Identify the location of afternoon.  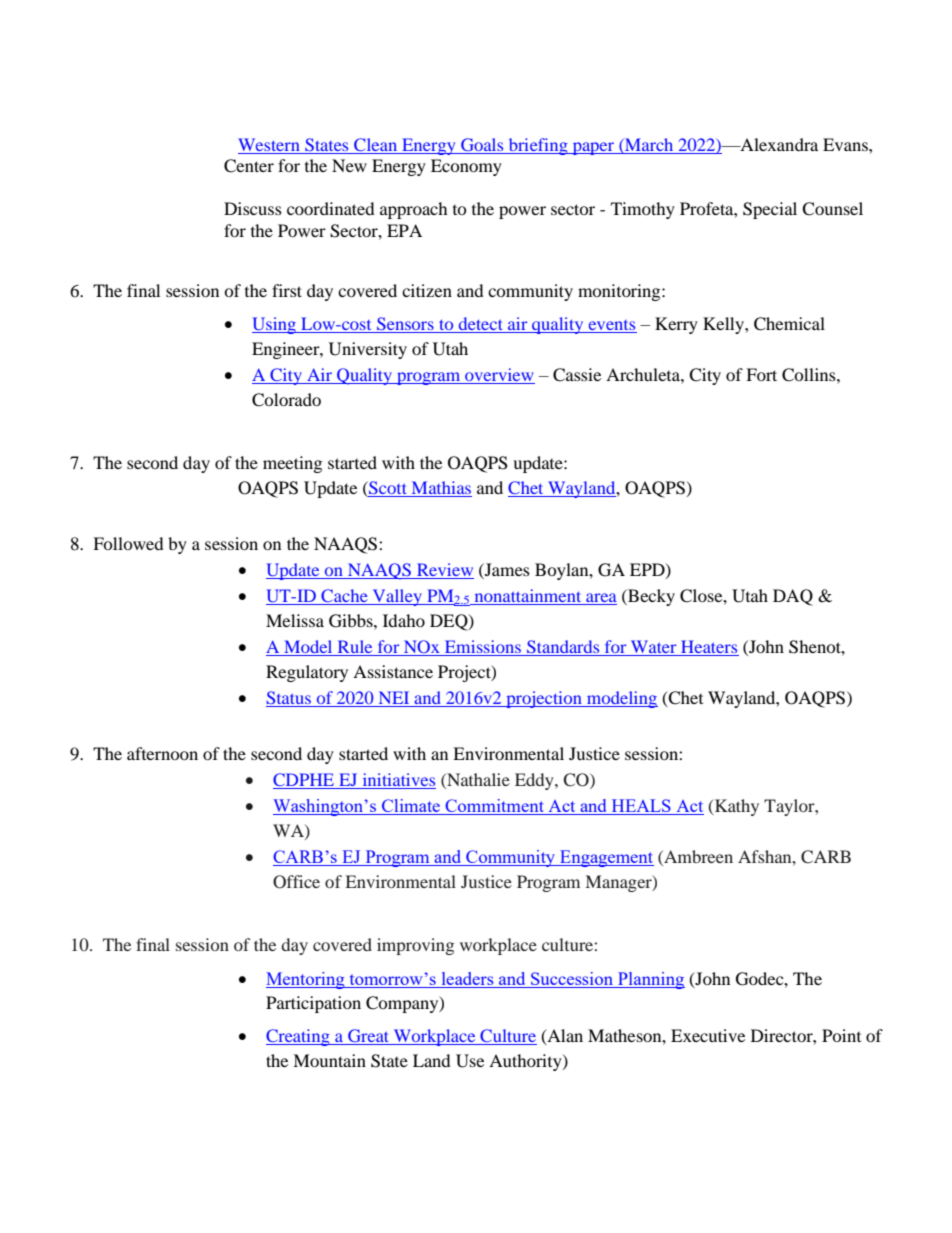
(162, 753).
